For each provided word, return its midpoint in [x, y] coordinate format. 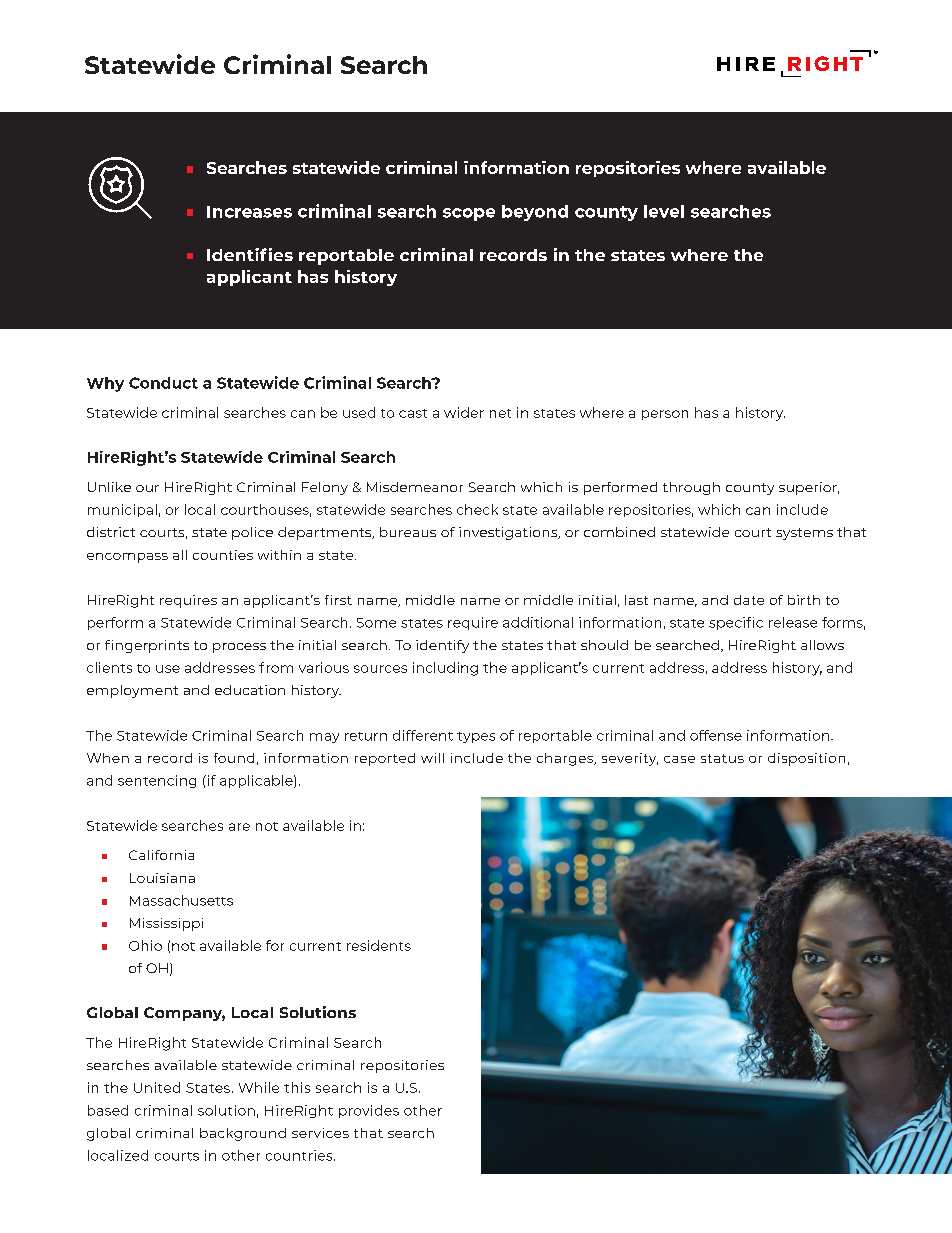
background [243, 1134]
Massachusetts [181, 900]
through [691, 488]
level [664, 211]
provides [369, 1111]
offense [716, 735]
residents [379, 945]
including [445, 669]
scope [469, 214]
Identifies [250, 254]
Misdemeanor [415, 487]
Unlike [109, 487]
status [722, 758]
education [250, 690]
